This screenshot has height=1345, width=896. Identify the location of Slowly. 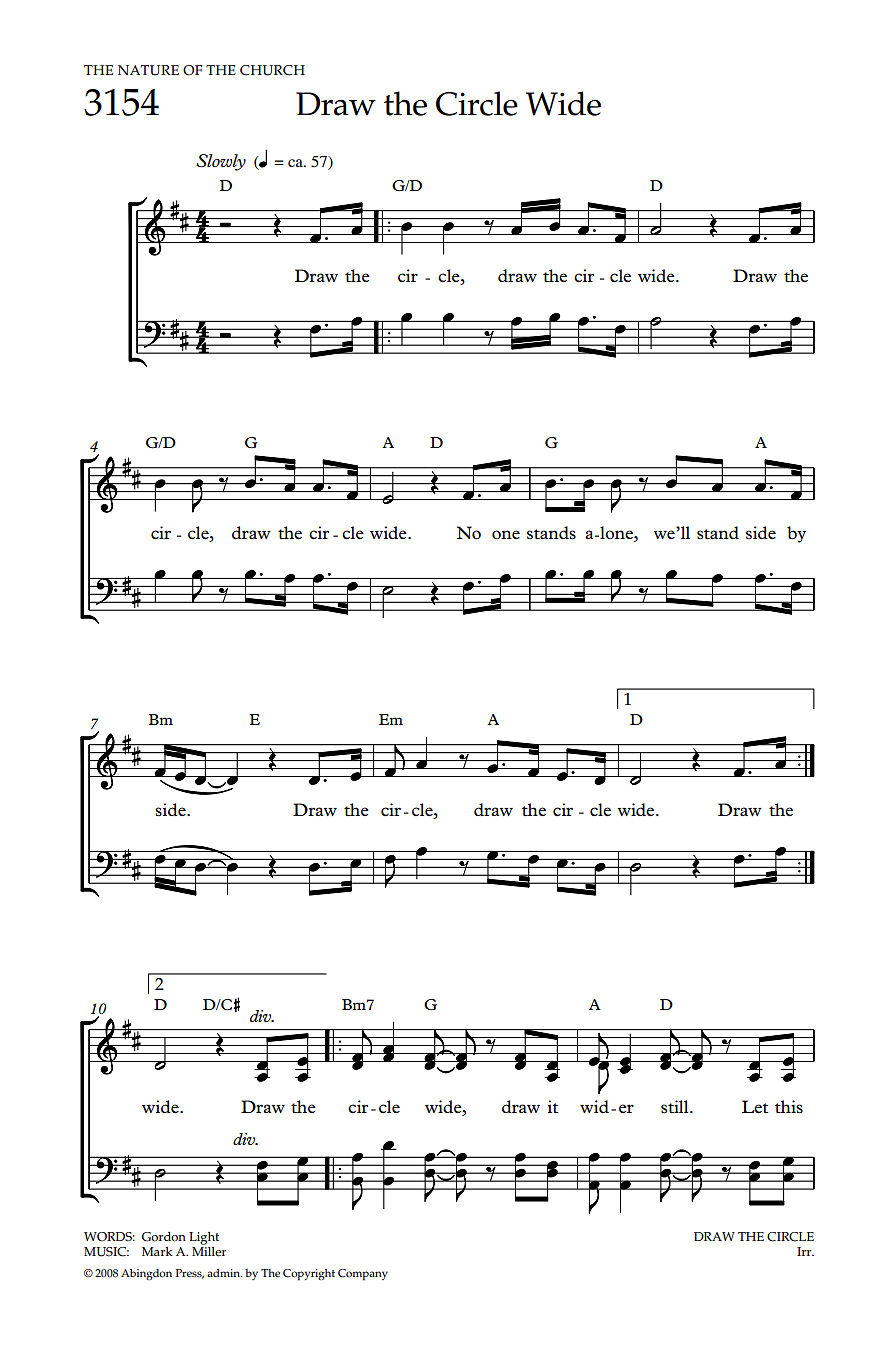
(221, 162).
